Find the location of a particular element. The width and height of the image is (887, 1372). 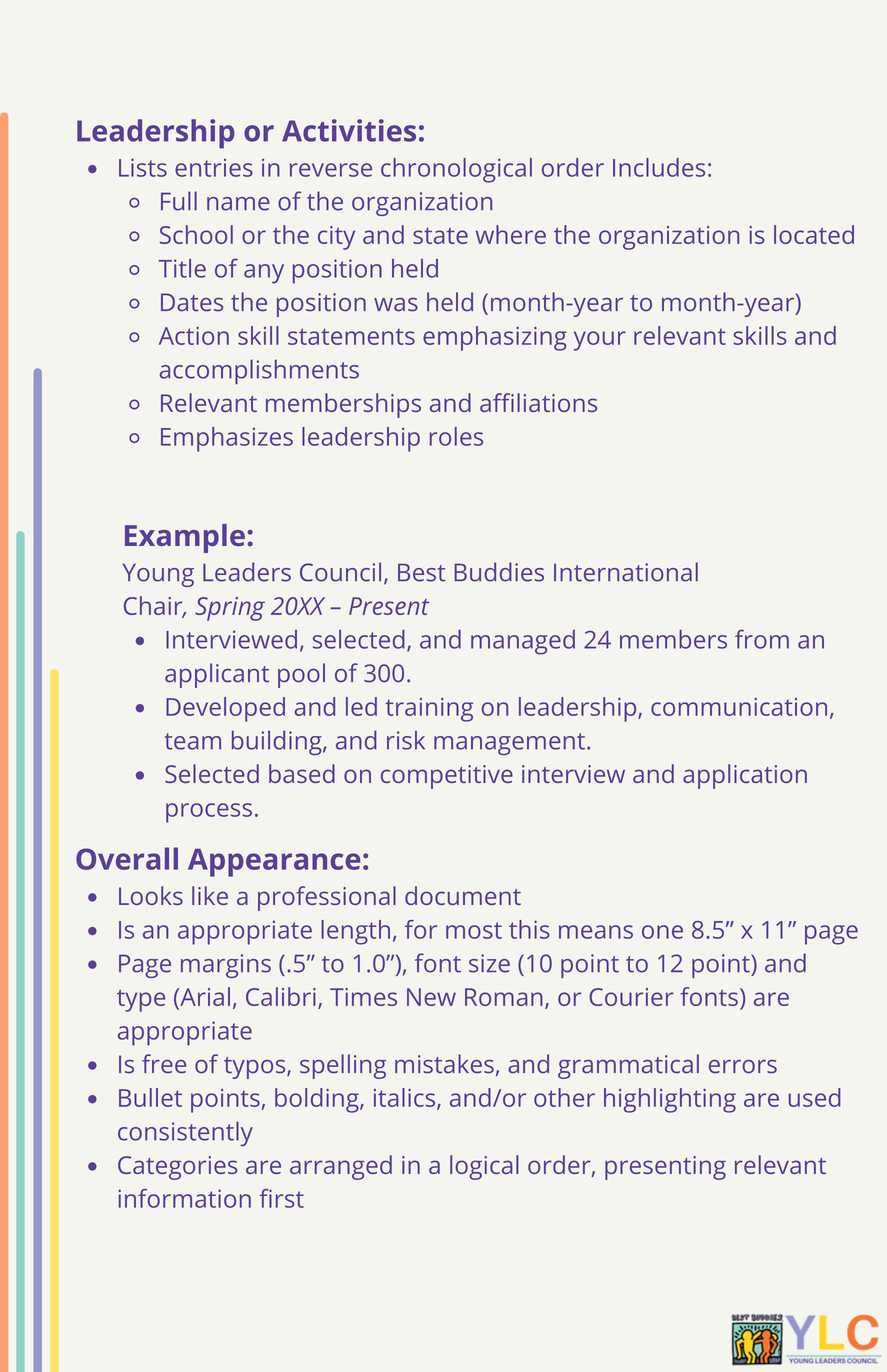

like is located at coordinates (210, 895).
